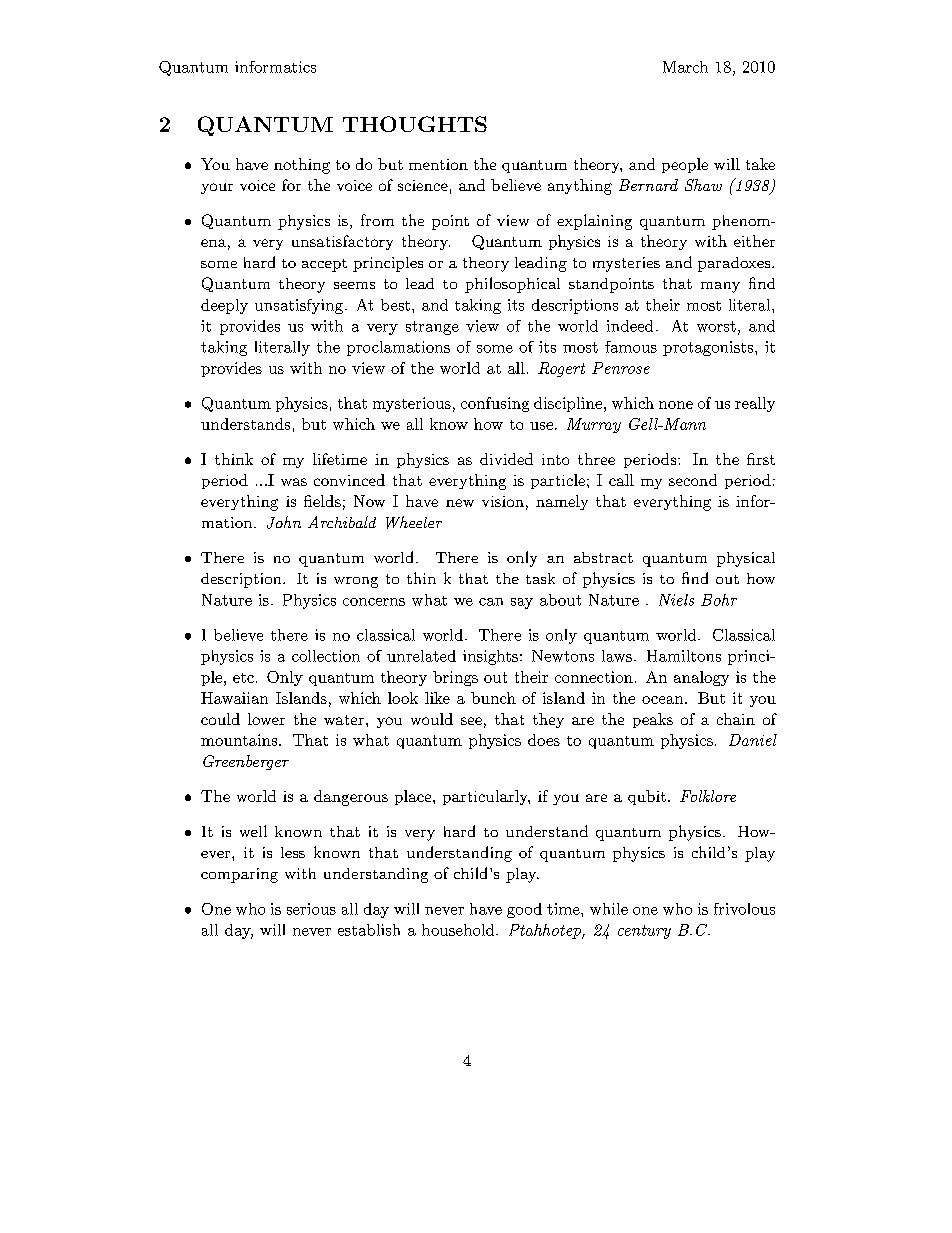 Image resolution: width=952 pixels, height=1233 pixels. I want to click on second, so click(693, 480).
